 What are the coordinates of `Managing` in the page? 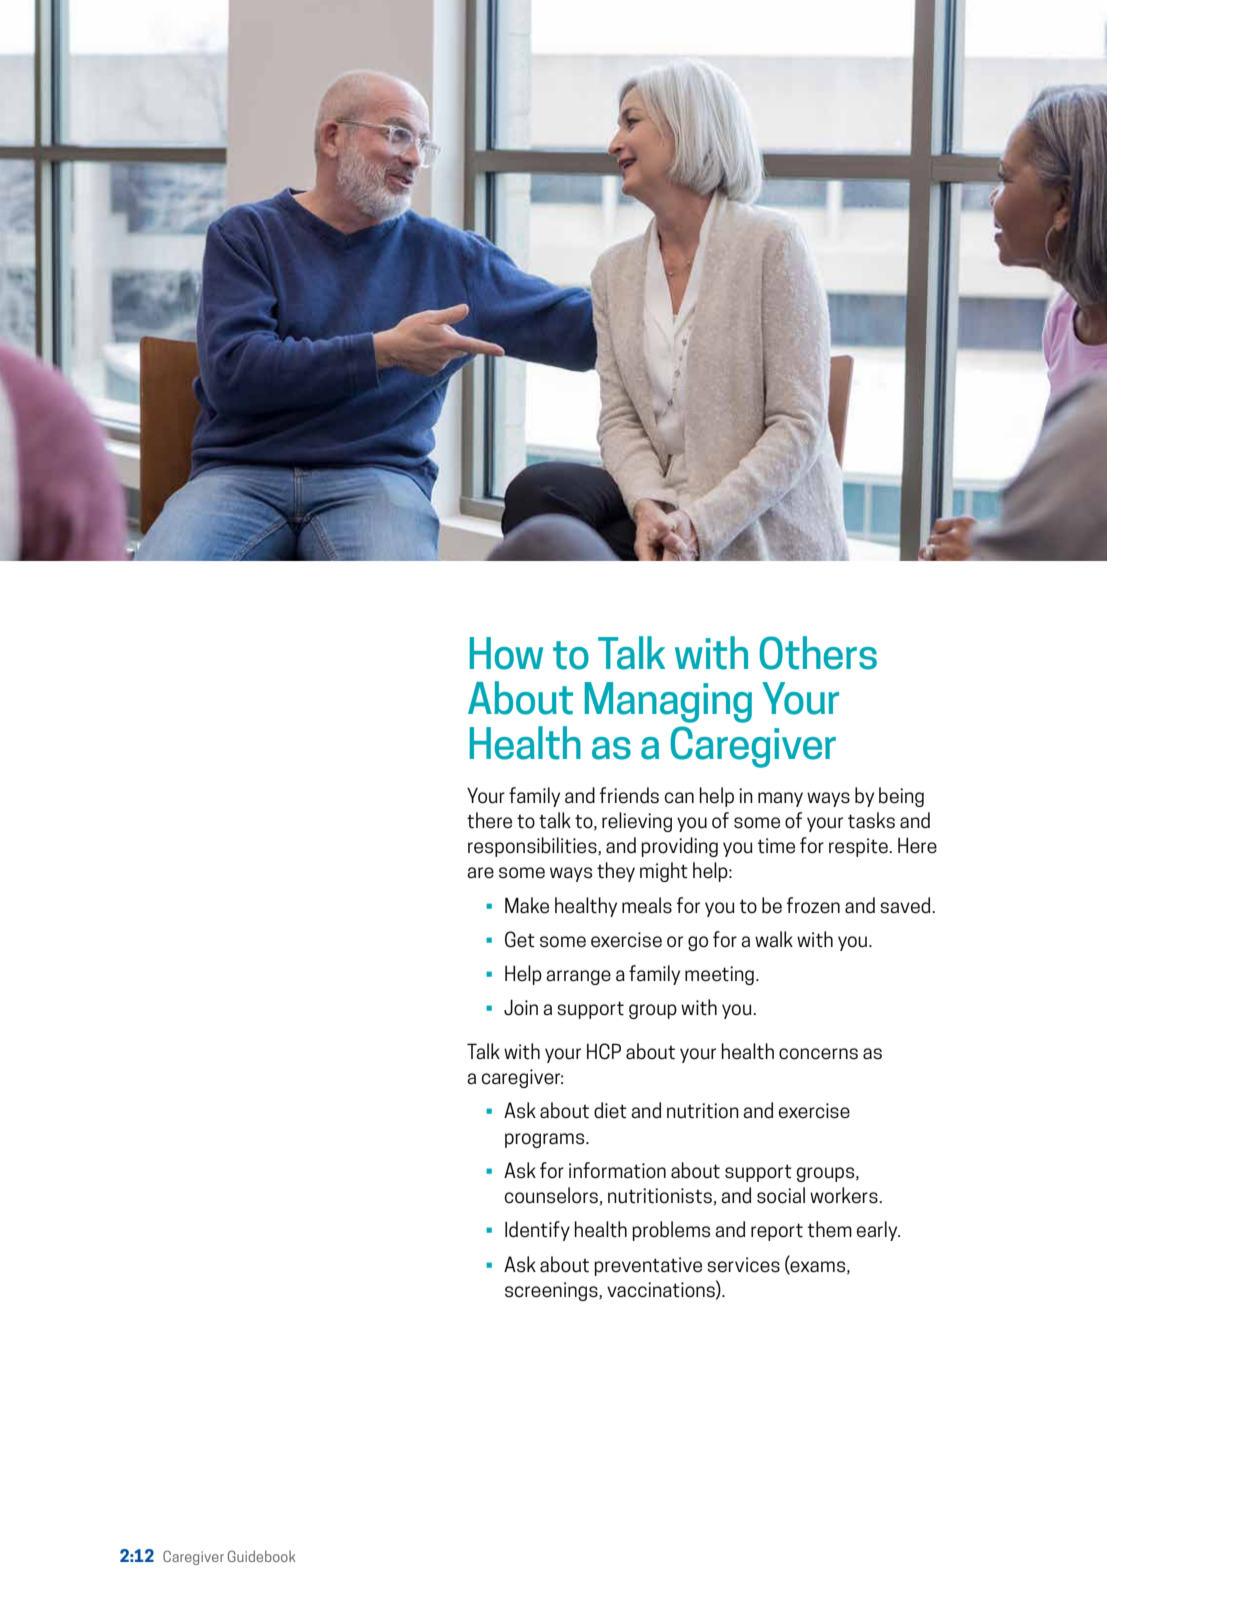 It's located at (668, 702).
